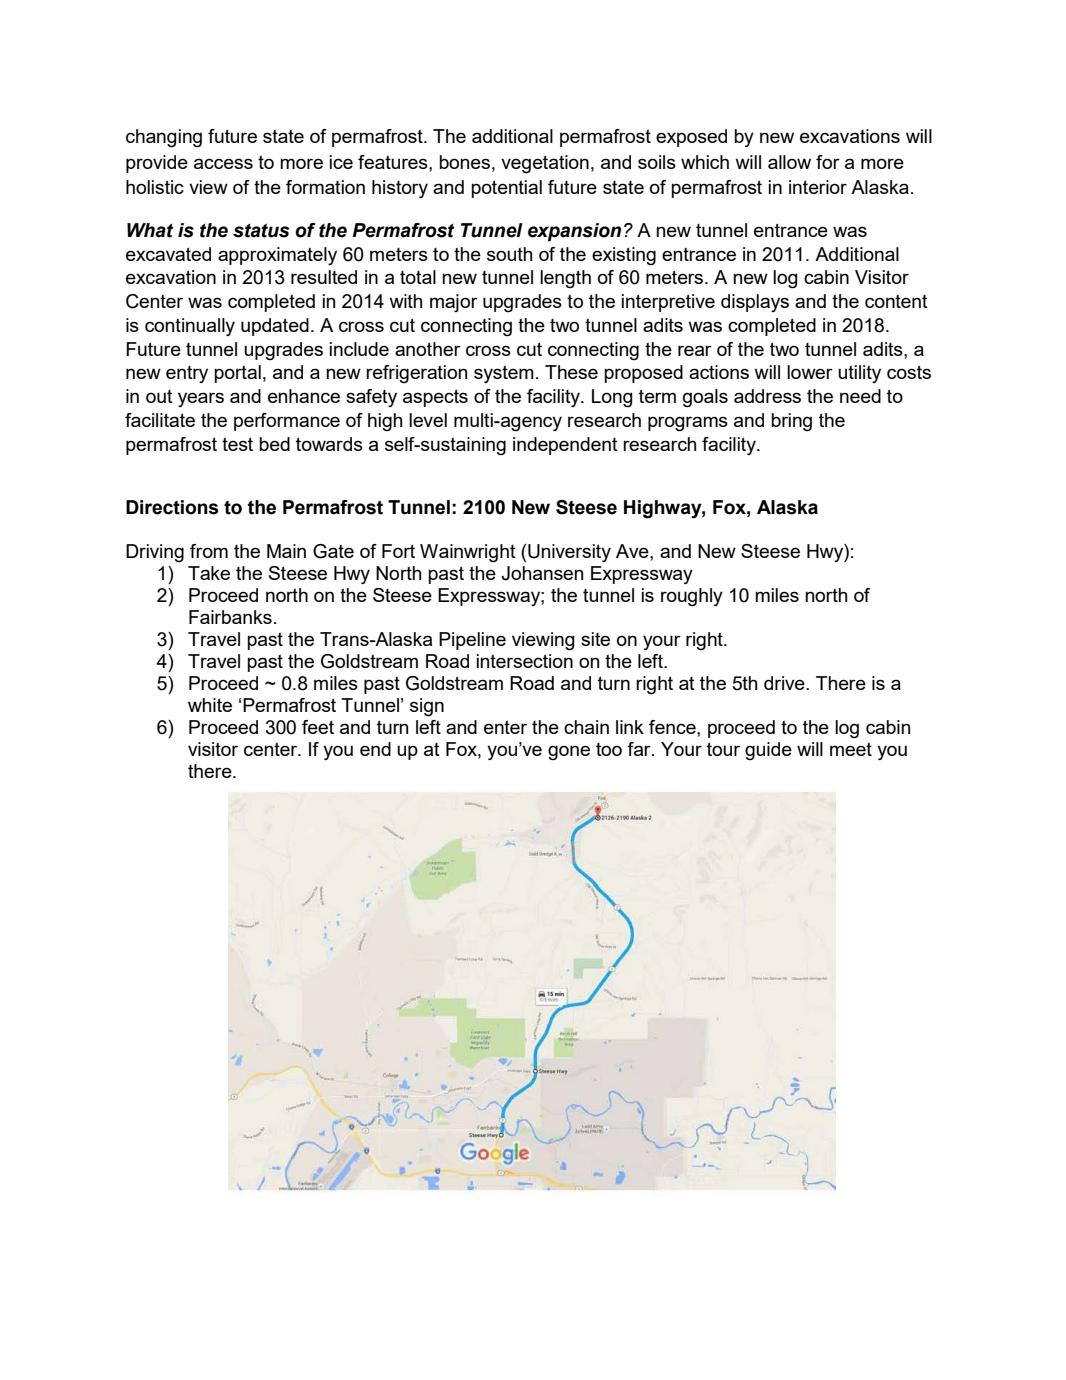 The height and width of the image is (1380, 1066). Describe the element at coordinates (565, 279) in the image. I see `length` at that location.
